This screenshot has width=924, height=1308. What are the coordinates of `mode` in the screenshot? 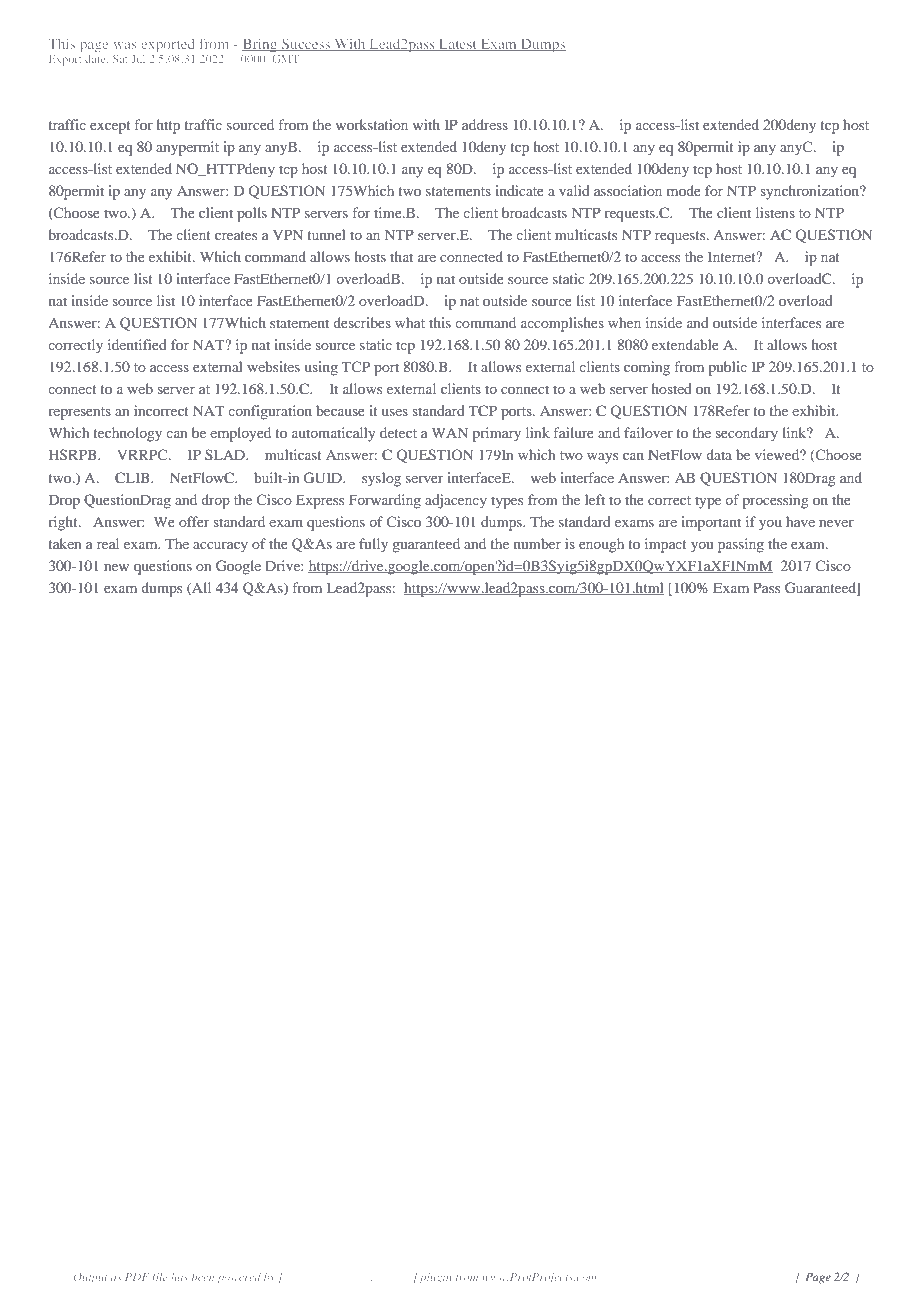 It's located at (684, 190).
